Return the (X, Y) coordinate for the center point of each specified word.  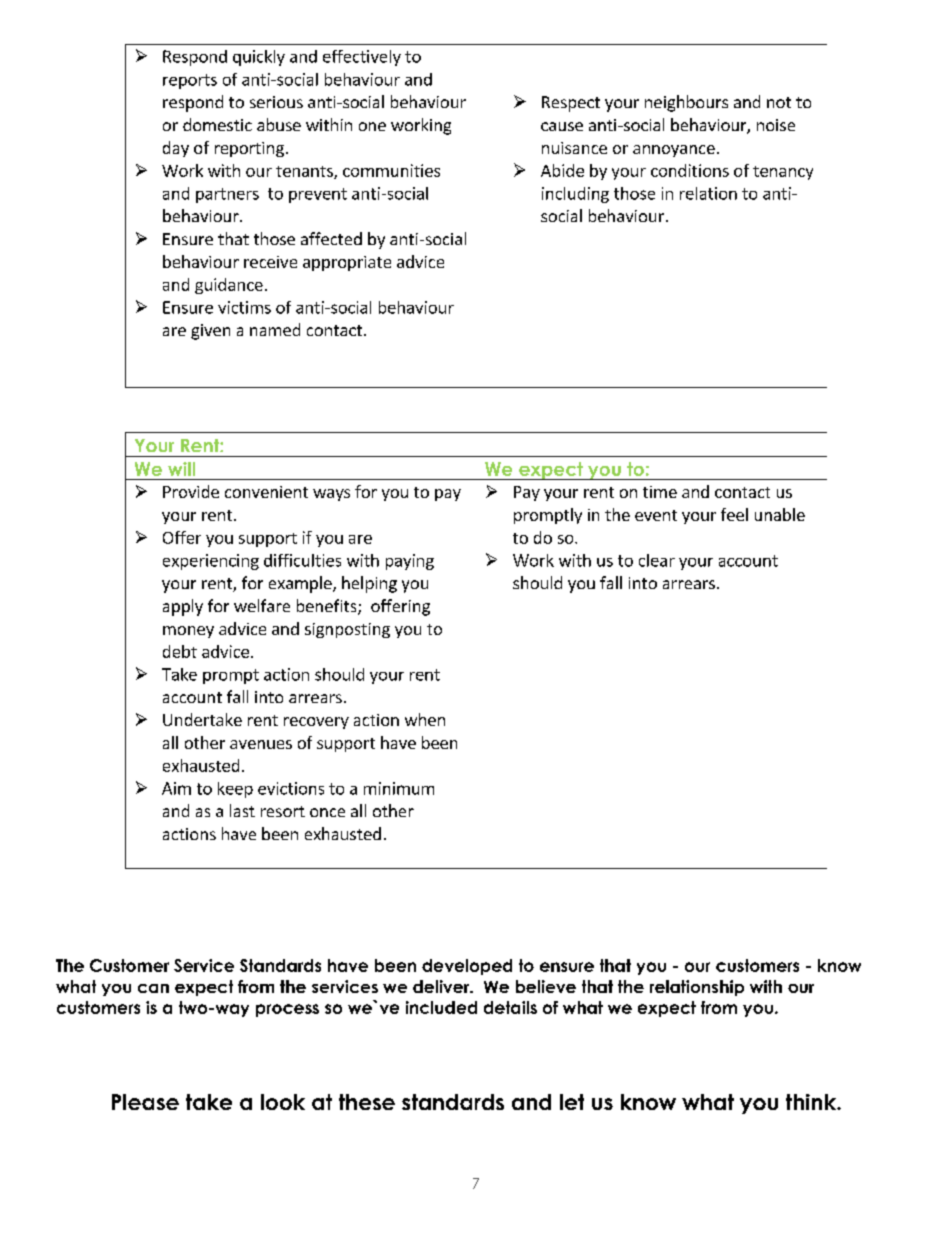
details (510, 1007)
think (812, 1102)
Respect (571, 104)
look (283, 1102)
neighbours (686, 103)
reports (190, 81)
